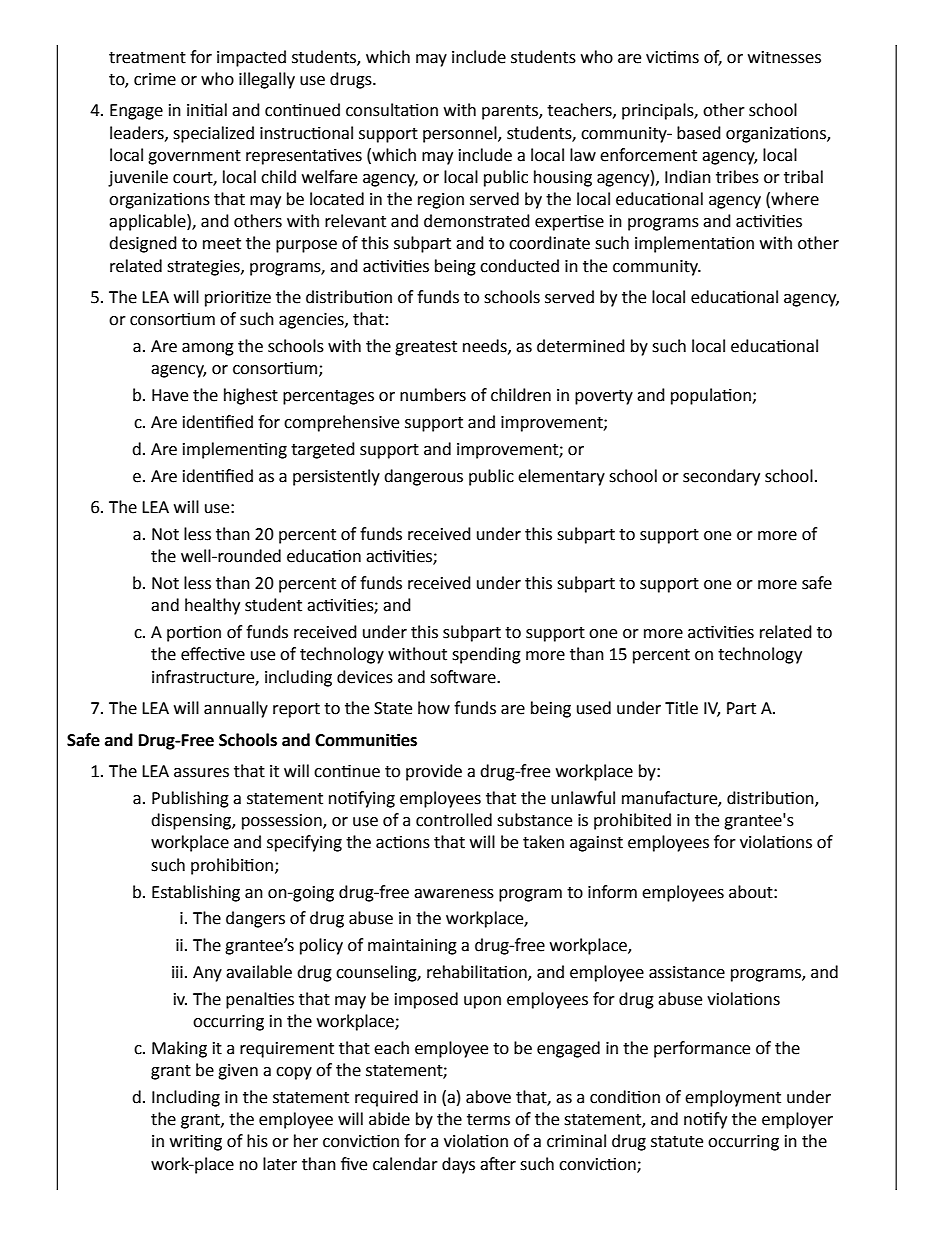 The width and height of the image is (952, 1233). I want to click on witnesses, so click(784, 57).
